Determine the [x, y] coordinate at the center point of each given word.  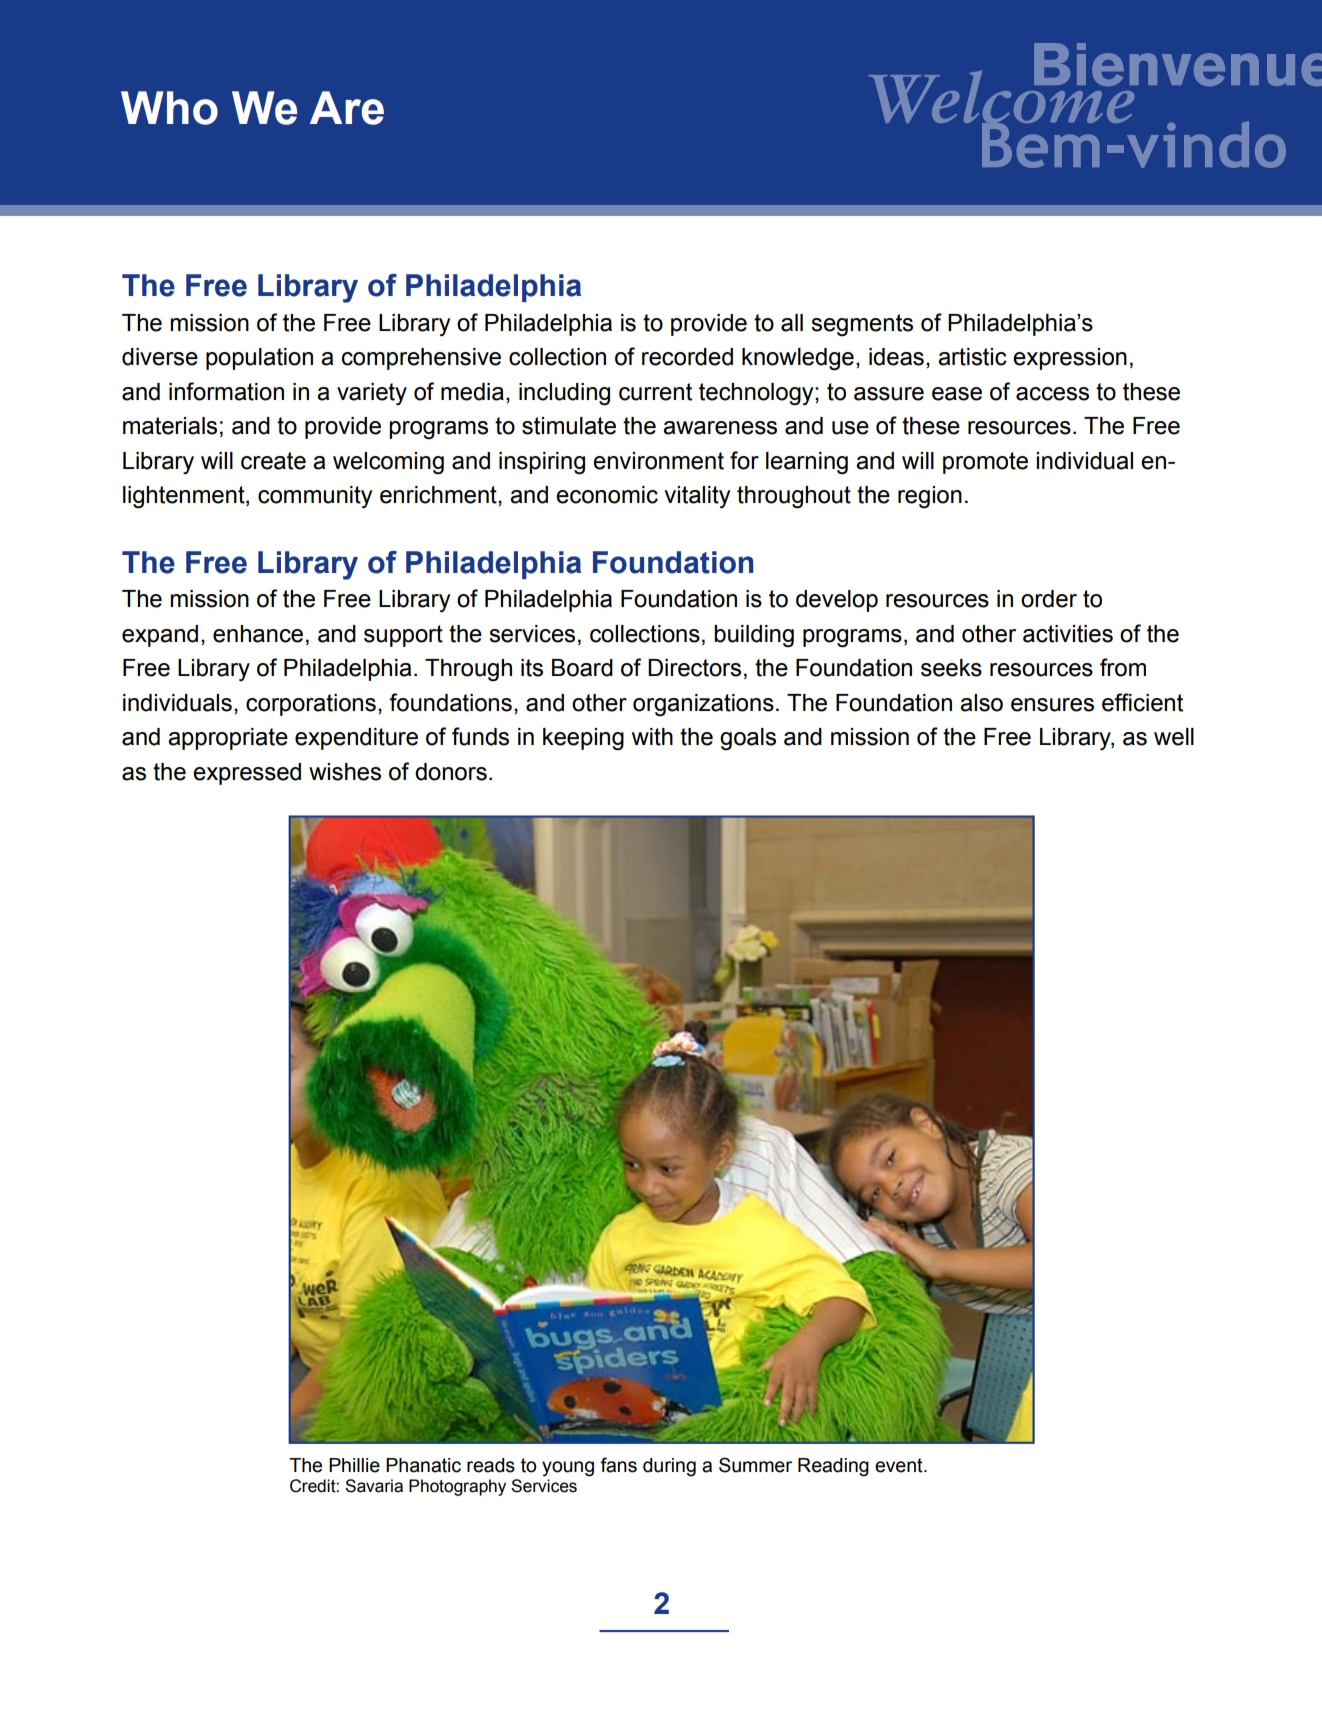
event [900, 1465]
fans [618, 1465]
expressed [247, 774]
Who [169, 108]
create [273, 461]
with [652, 737]
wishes [345, 772]
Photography [457, 1487]
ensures [1052, 705]
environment [658, 461]
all [792, 323]
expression [1070, 359]
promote [985, 463]
